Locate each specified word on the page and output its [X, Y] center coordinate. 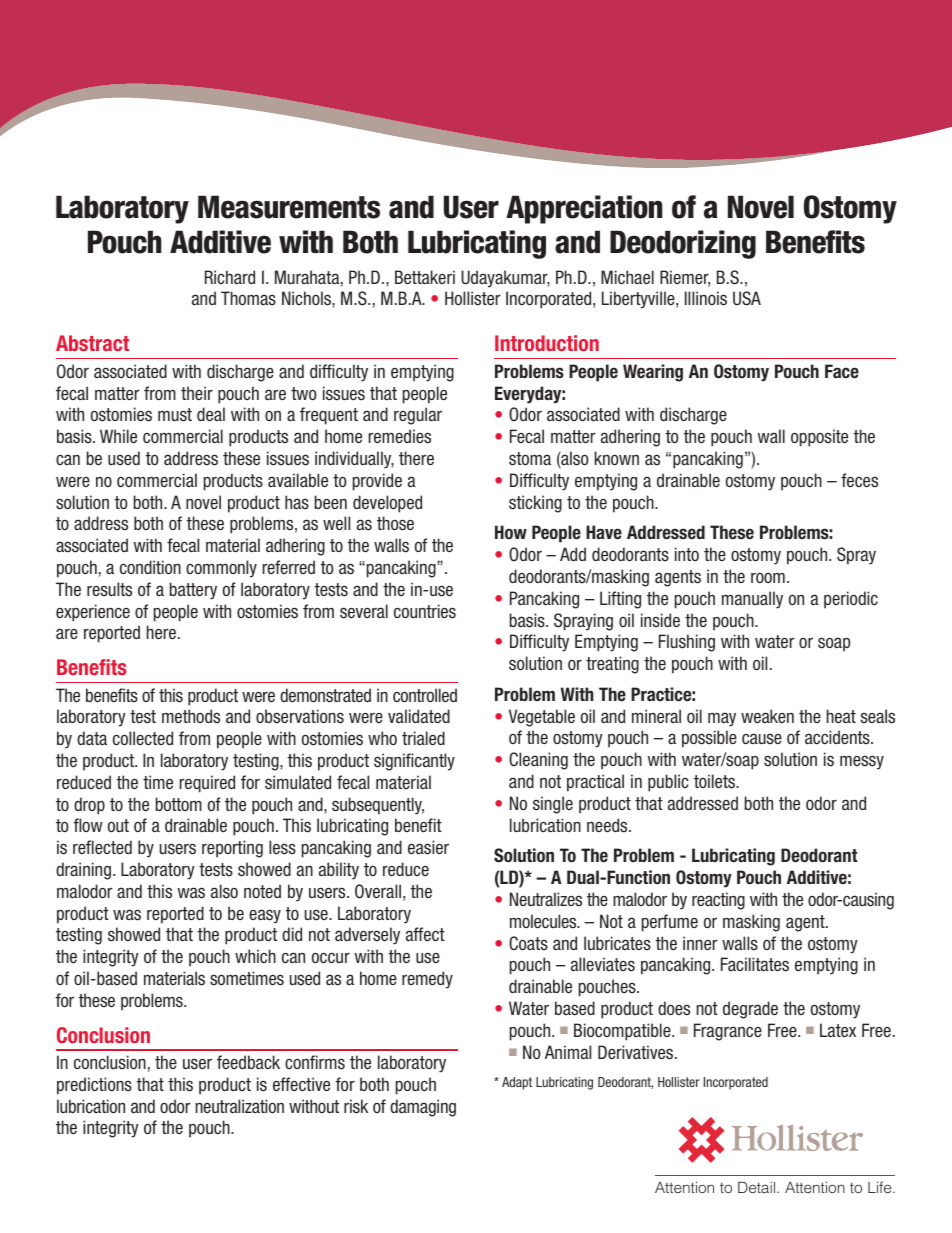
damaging [423, 1108]
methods [191, 716]
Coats [528, 943]
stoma [530, 459]
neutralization [240, 1106]
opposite [819, 438]
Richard [230, 277]
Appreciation [584, 209]
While [118, 436]
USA [747, 298]
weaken [767, 716]
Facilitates [755, 964]
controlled [425, 695]
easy [265, 916]
